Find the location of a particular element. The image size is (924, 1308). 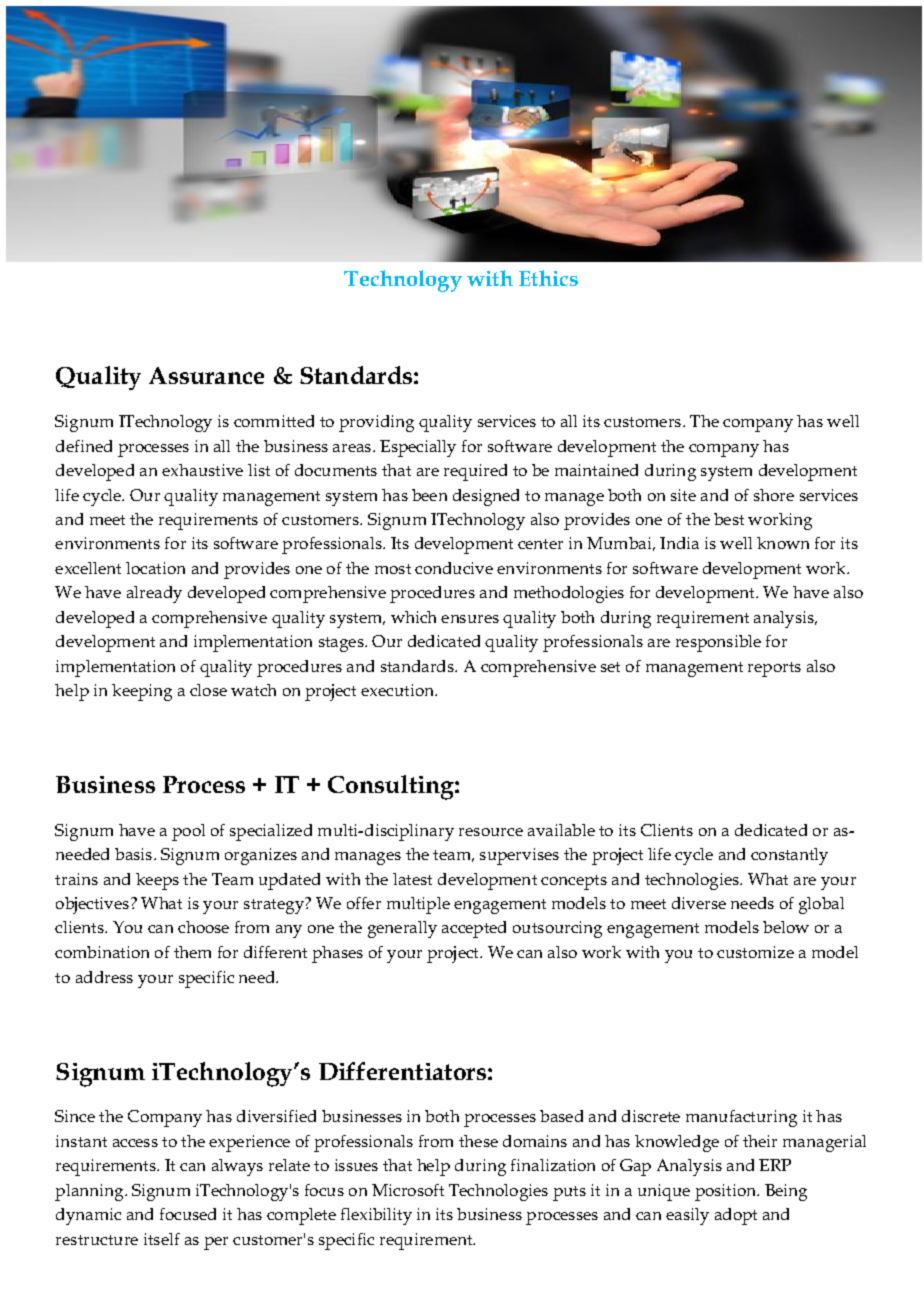

maintained is located at coordinates (596, 470).
